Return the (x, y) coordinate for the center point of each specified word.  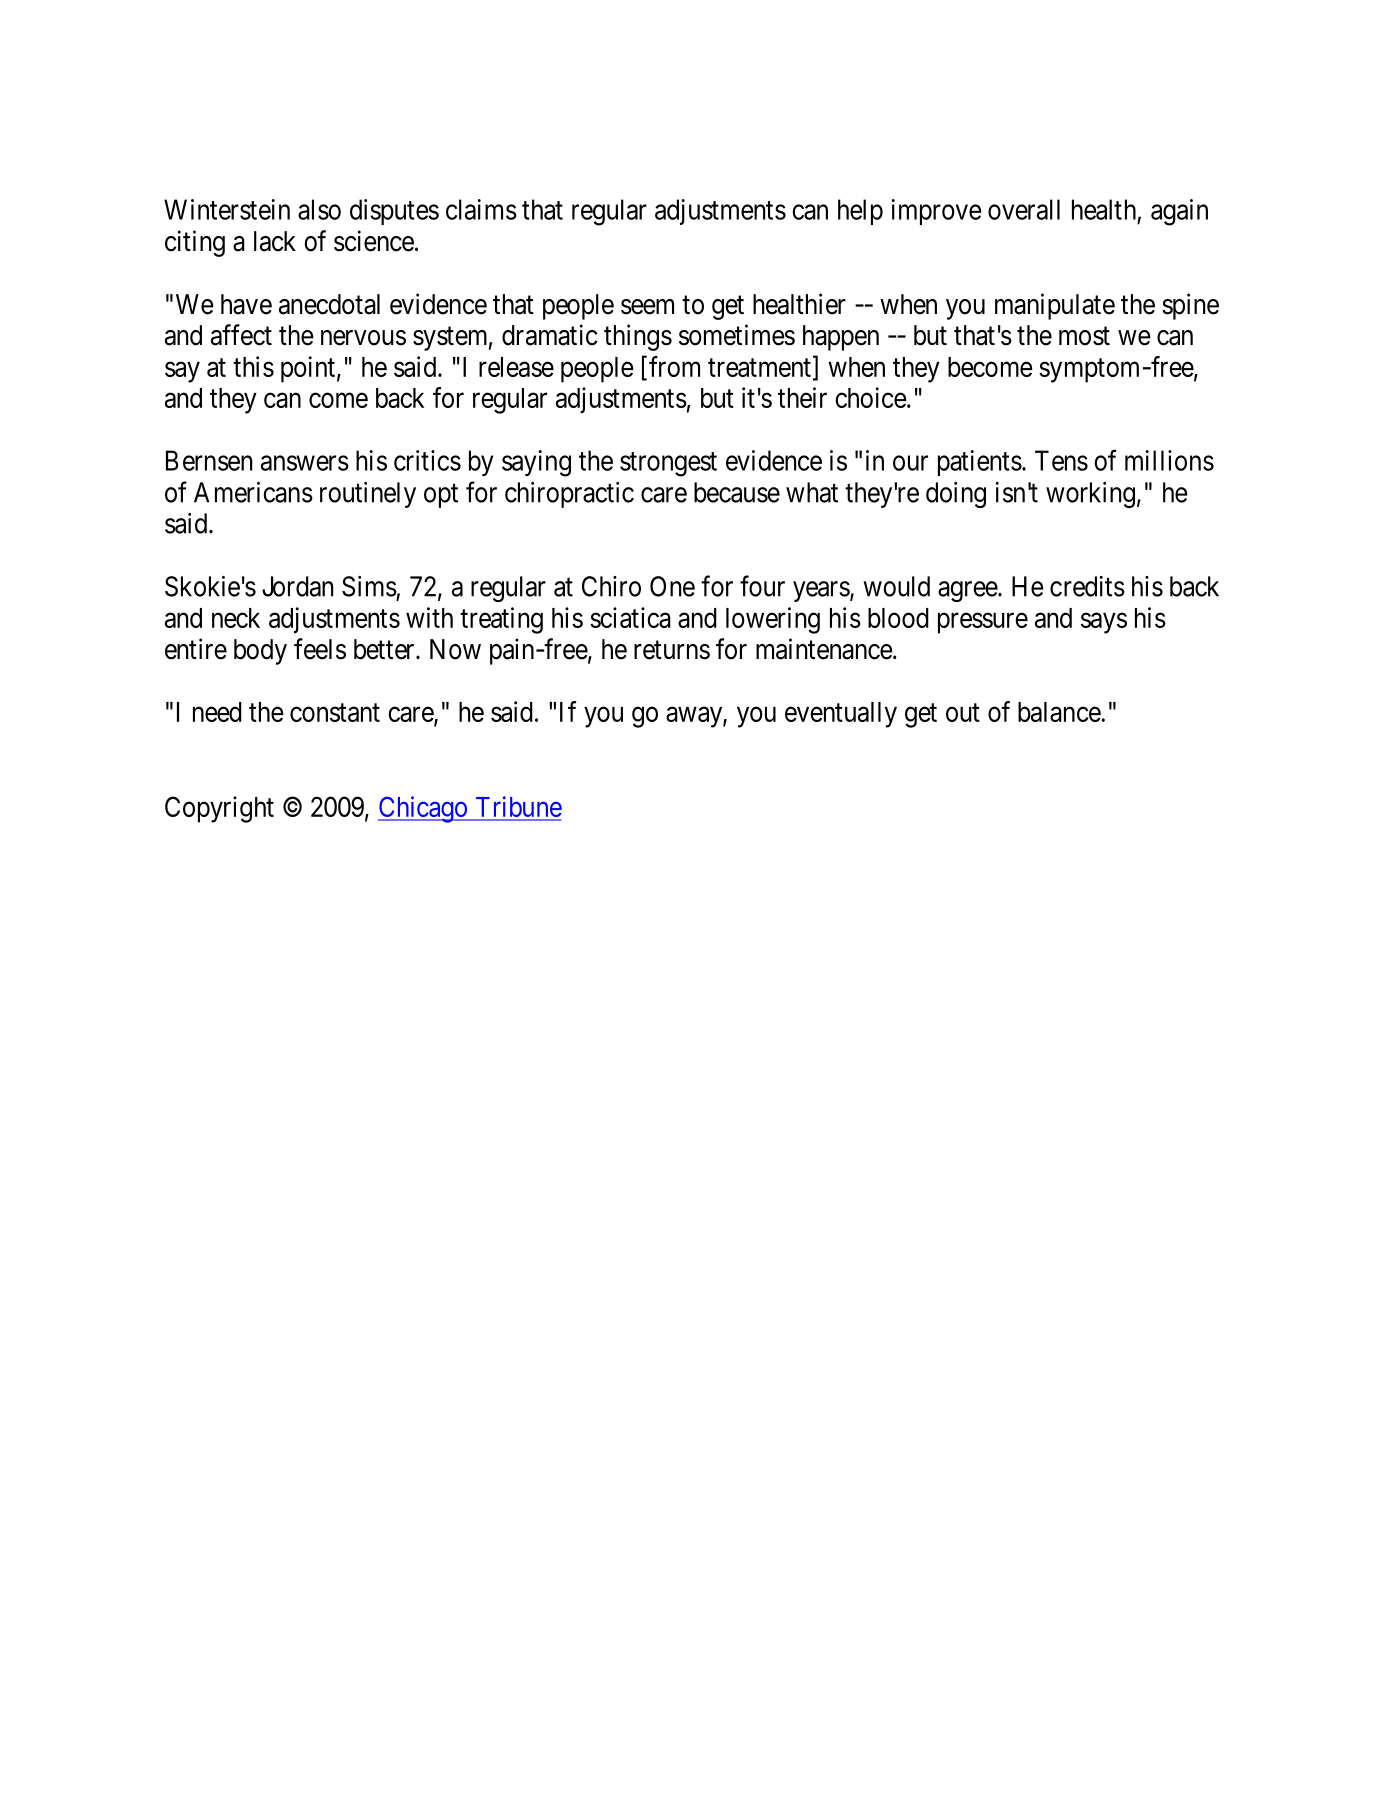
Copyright (219, 809)
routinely (368, 495)
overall (1024, 209)
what (812, 492)
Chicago (423, 809)
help (860, 212)
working (1090, 495)
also (319, 209)
